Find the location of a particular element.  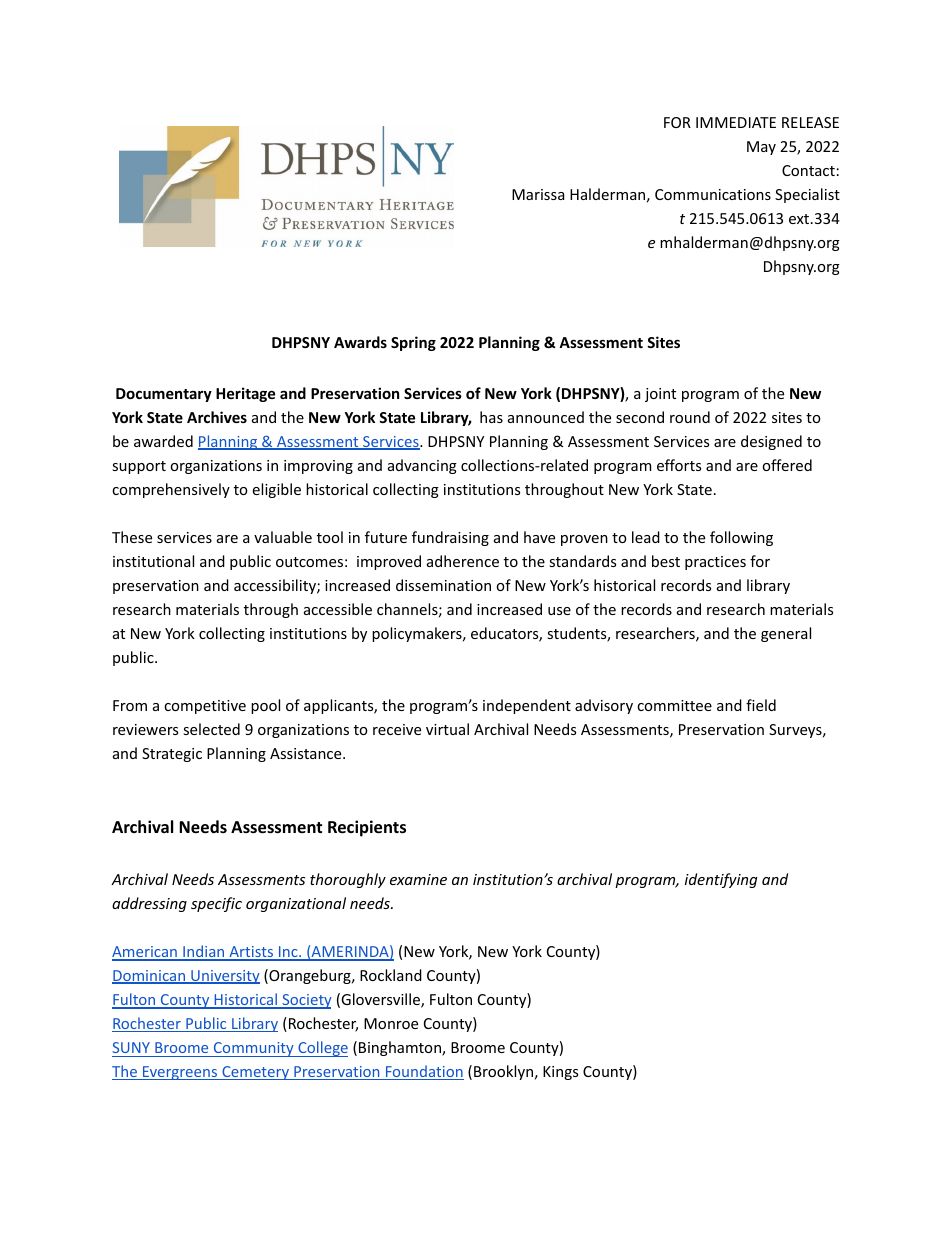

Community is located at coordinates (253, 1049).
